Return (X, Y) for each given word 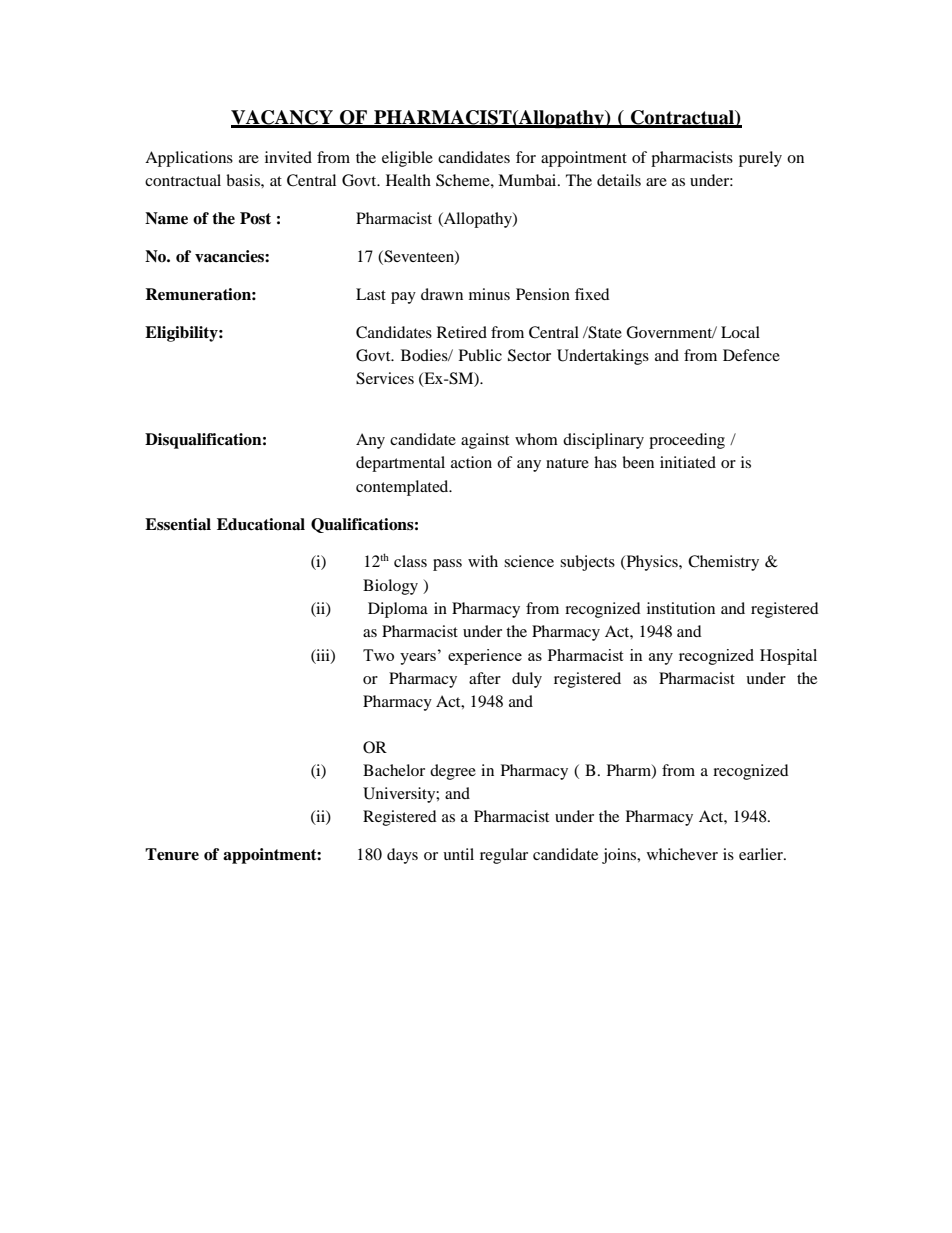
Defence (751, 355)
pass (447, 565)
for (526, 157)
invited (288, 157)
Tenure (172, 854)
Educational (261, 524)
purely (760, 159)
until (458, 854)
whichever (682, 854)
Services (385, 378)
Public (480, 355)
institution (681, 608)
